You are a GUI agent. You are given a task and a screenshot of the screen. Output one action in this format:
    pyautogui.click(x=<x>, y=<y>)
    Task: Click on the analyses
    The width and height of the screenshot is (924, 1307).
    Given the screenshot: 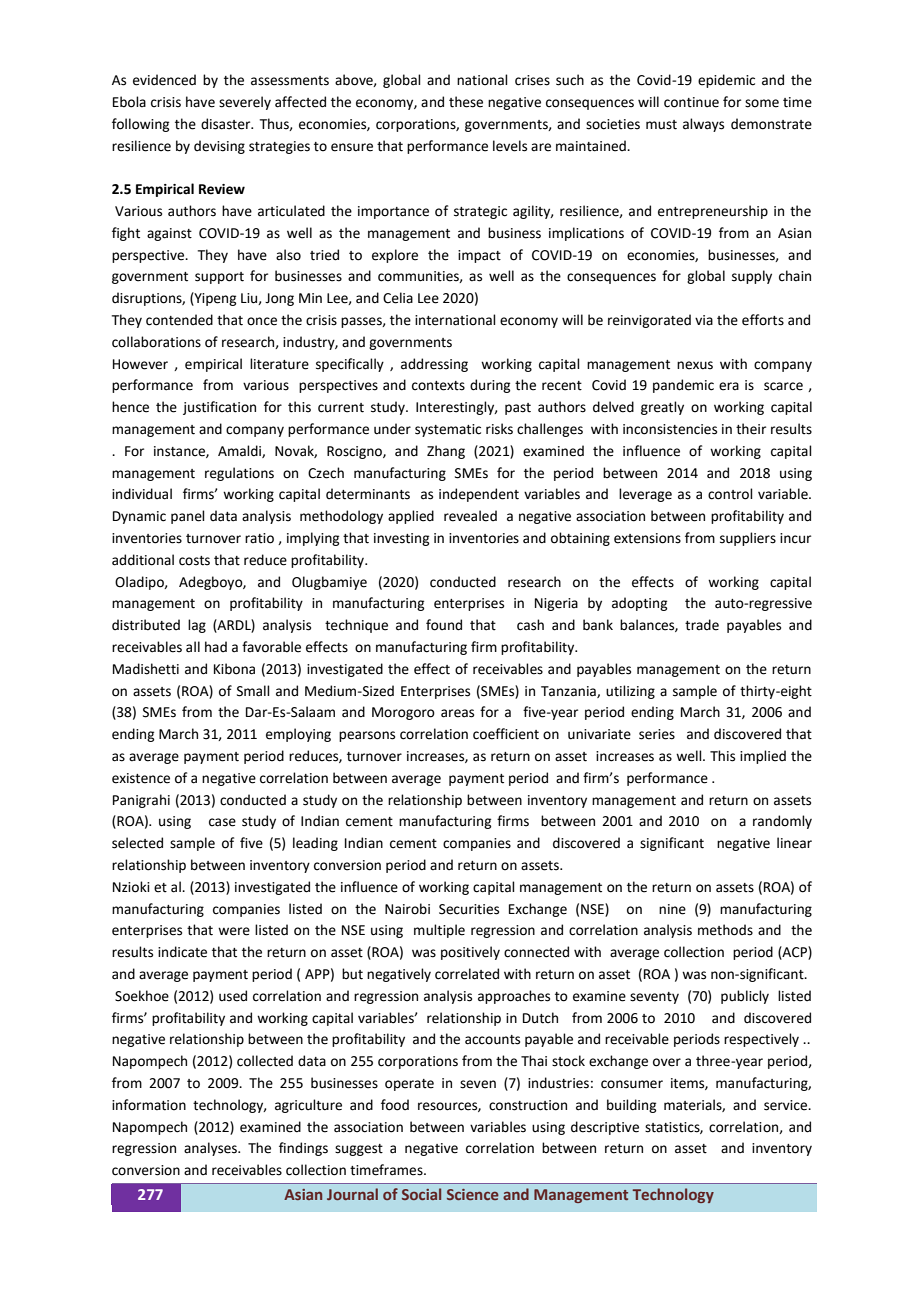 What is the action you would take?
    pyautogui.click(x=211, y=1149)
